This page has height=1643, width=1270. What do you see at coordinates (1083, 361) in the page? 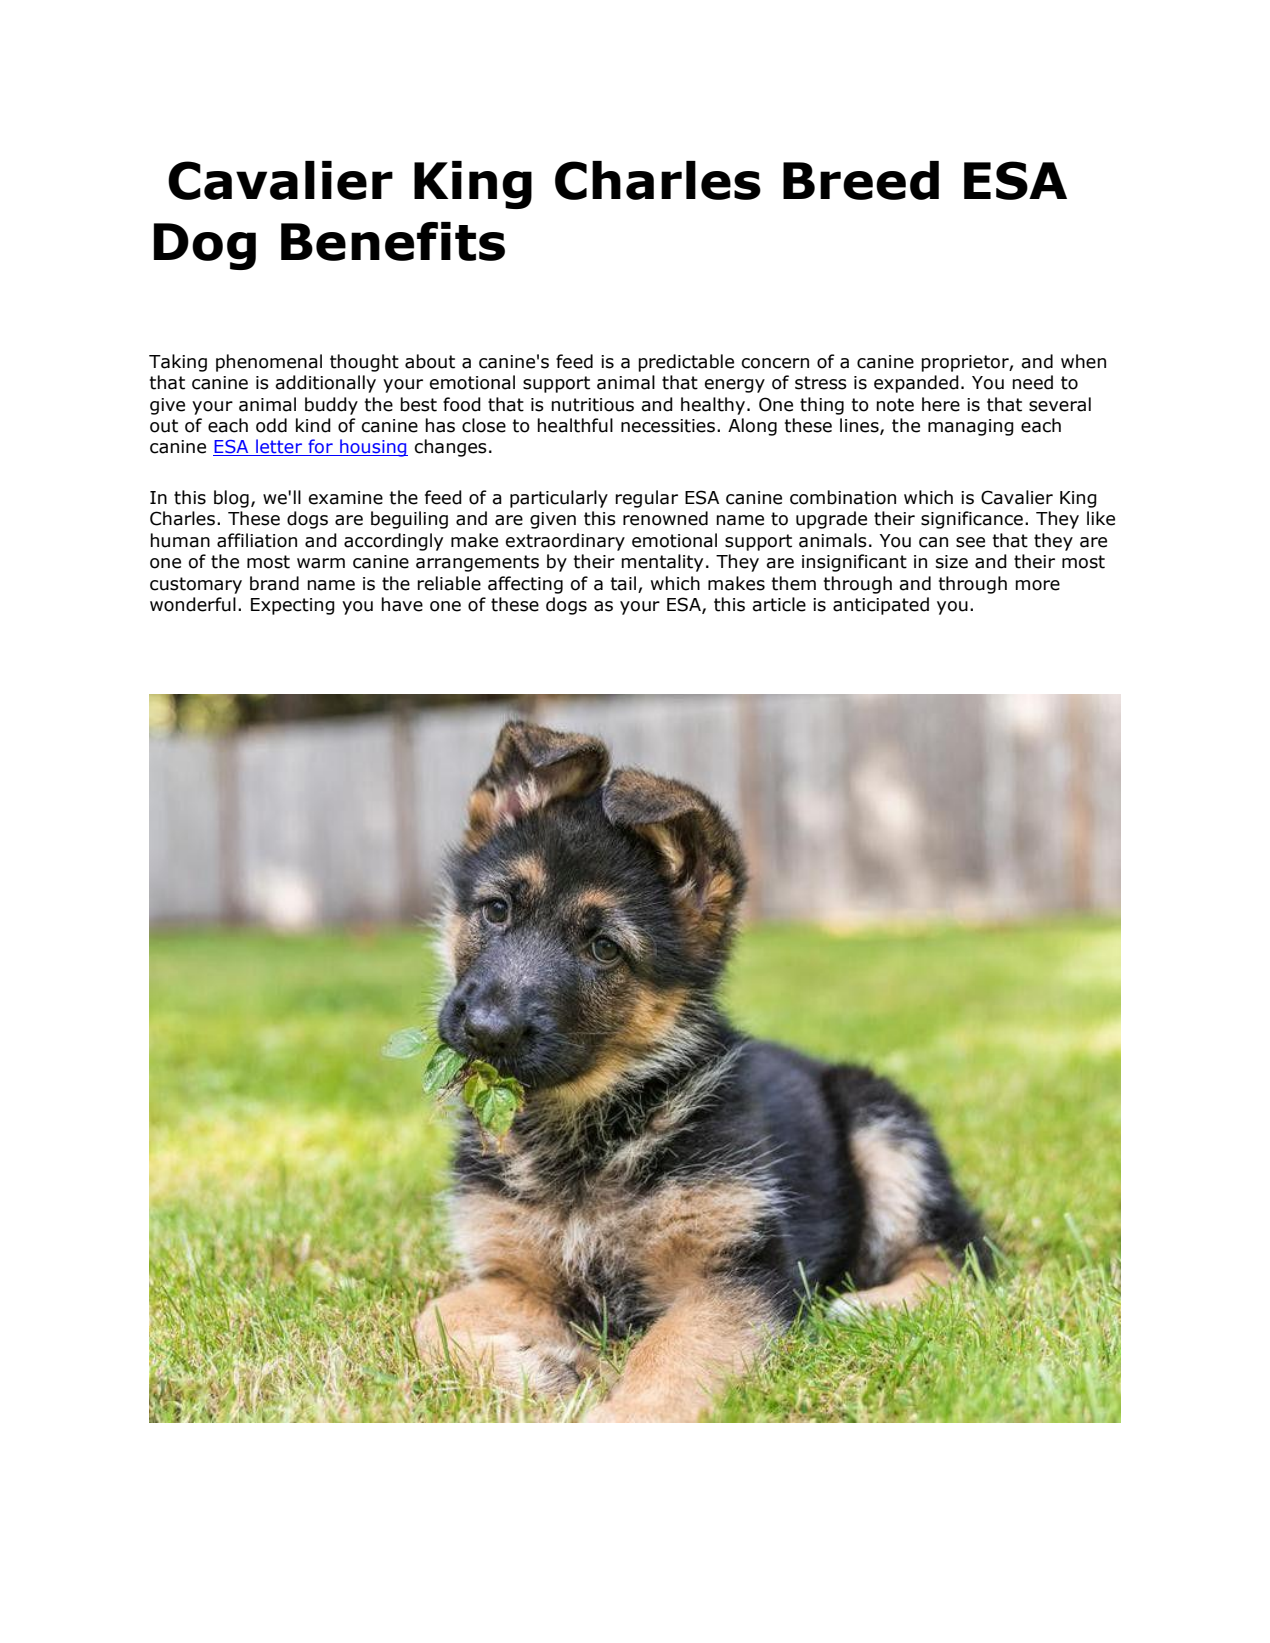
I see `when` at bounding box center [1083, 361].
